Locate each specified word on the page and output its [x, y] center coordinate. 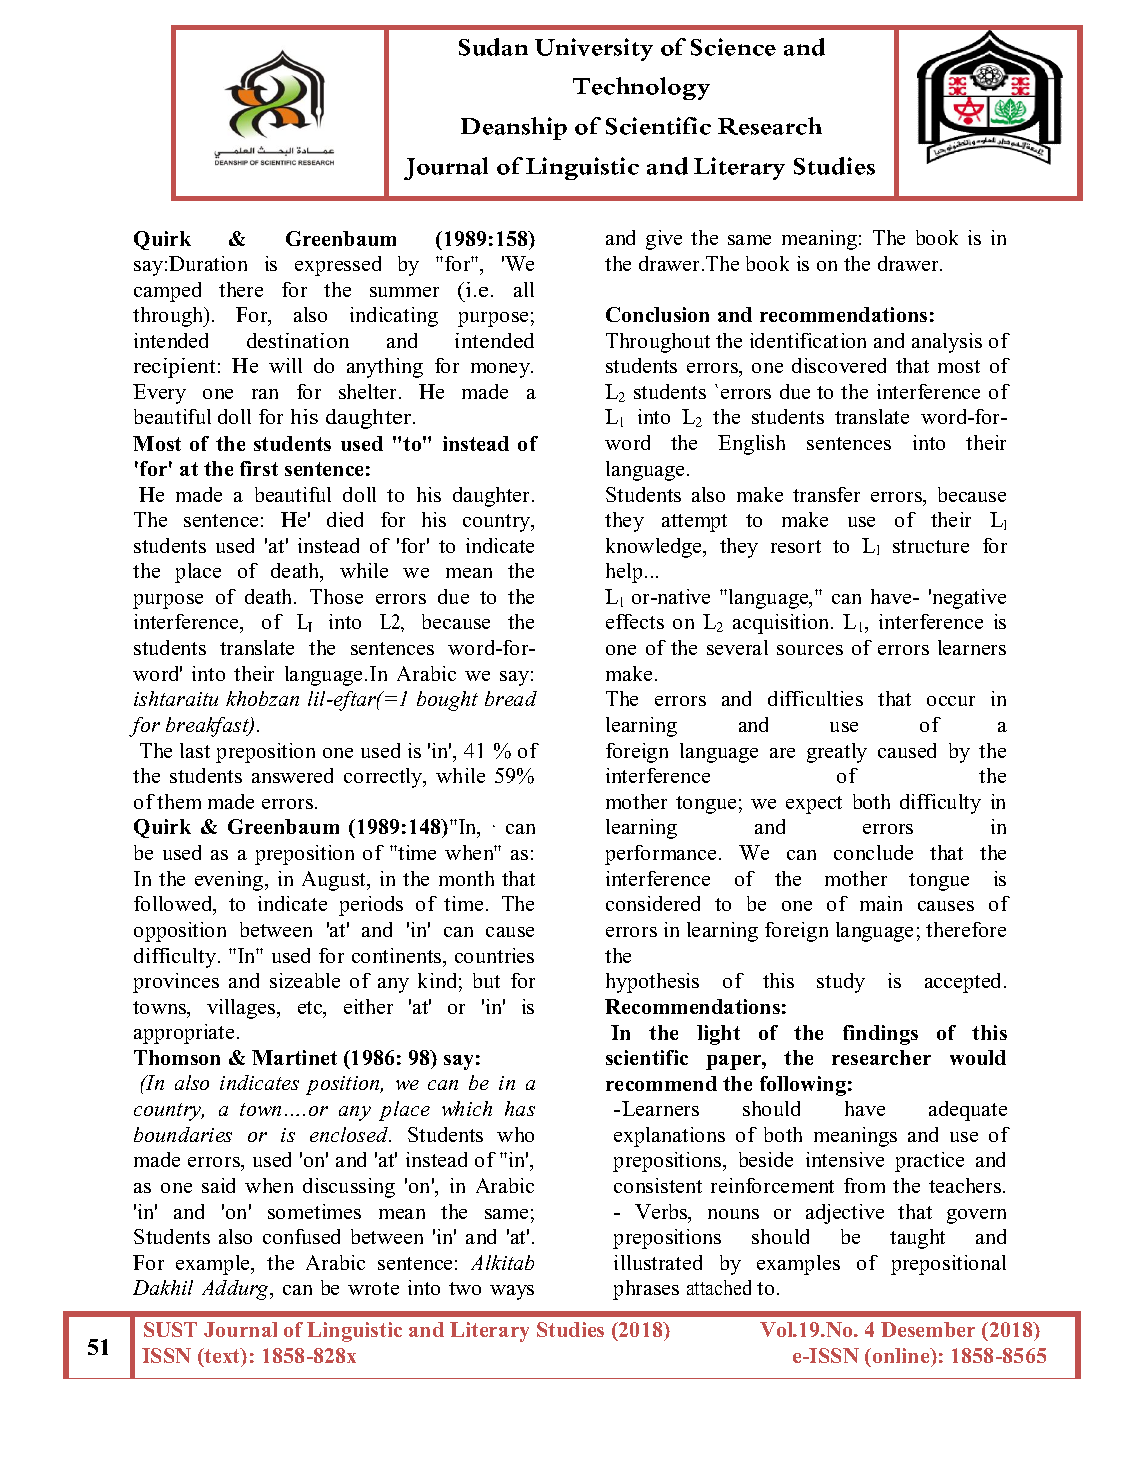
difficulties [815, 698]
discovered [839, 365]
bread [511, 698]
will [285, 365]
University [594, 49]
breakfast [208, 727]
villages [242, 1009]
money [502, 370]
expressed [338, 266]
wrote [373, 1288]
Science [733, 47]
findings [880, 1035]
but [486, 980]
